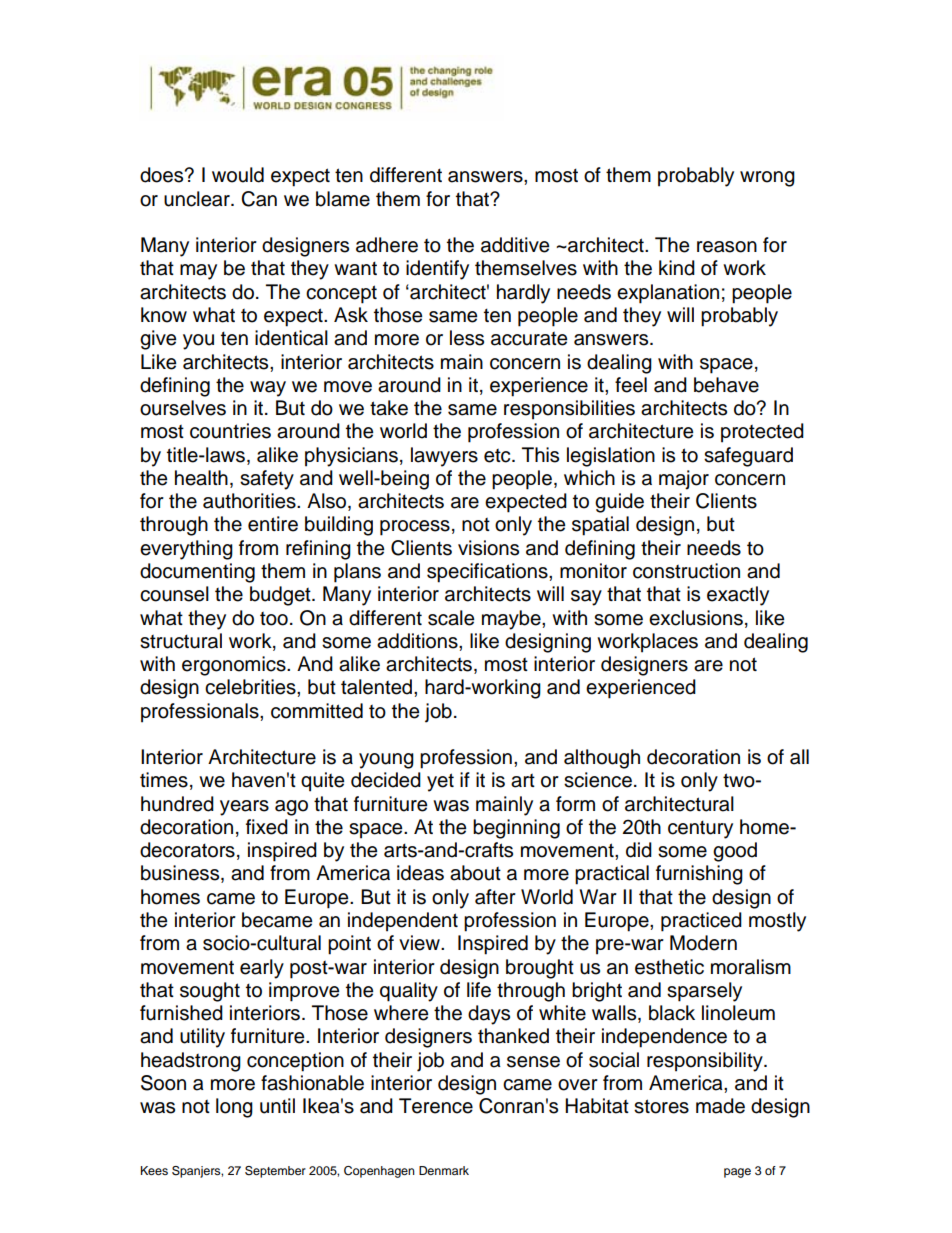  Describe the element at coordinates (696, 618) in the image. I see `exclusions` at that location.
